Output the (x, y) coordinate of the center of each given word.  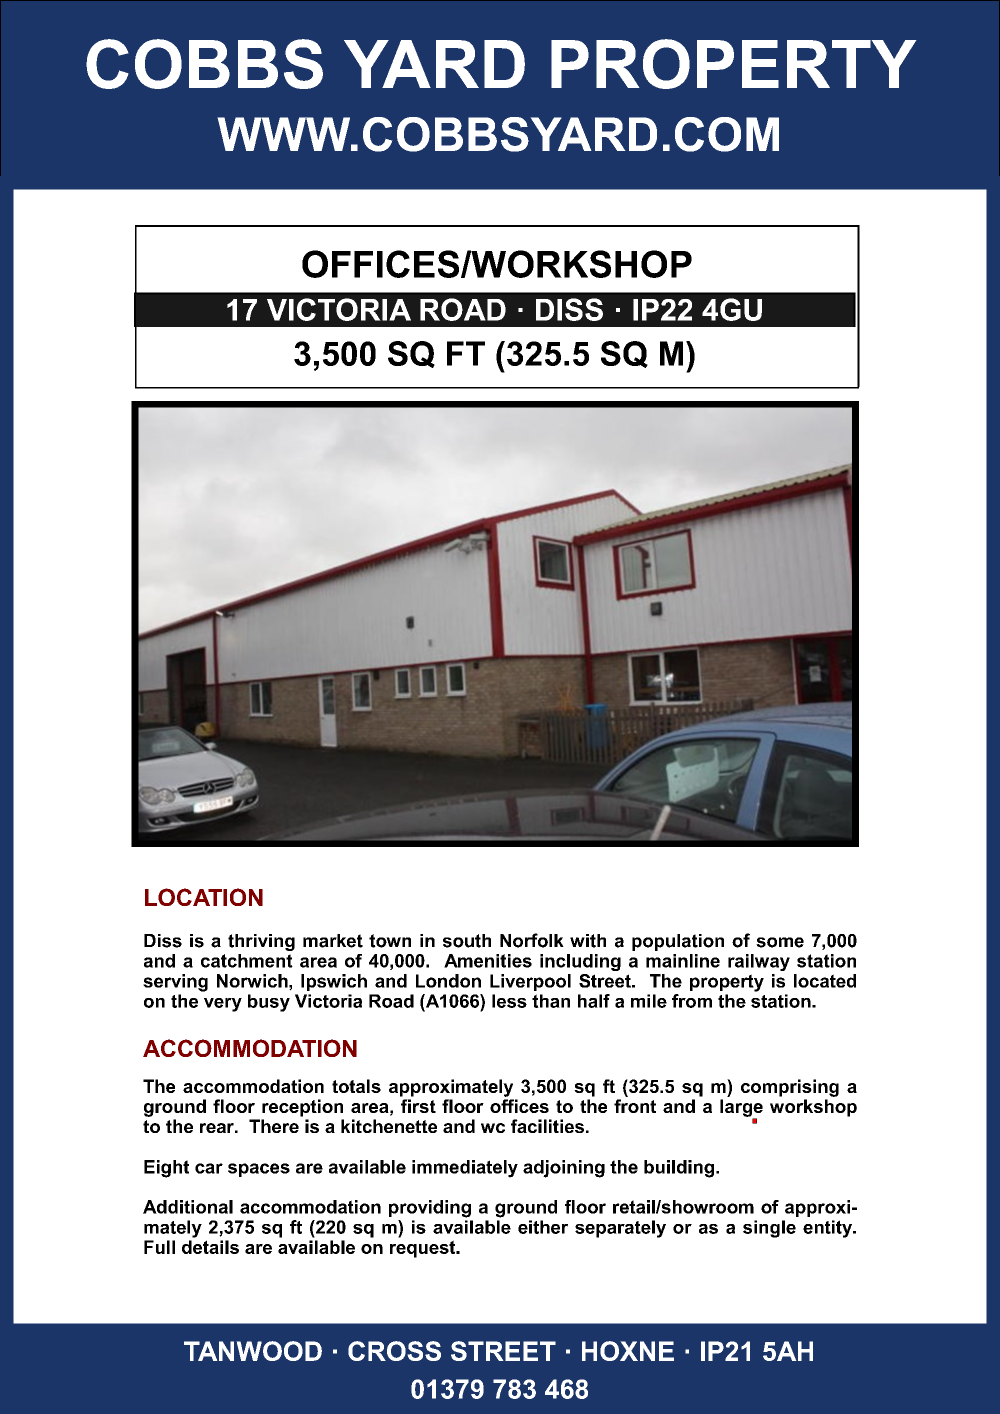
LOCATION (204, 897)
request (424, 1249)
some (780, 942)
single (769, 1229)
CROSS (394, 1351)
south (467, 941)
